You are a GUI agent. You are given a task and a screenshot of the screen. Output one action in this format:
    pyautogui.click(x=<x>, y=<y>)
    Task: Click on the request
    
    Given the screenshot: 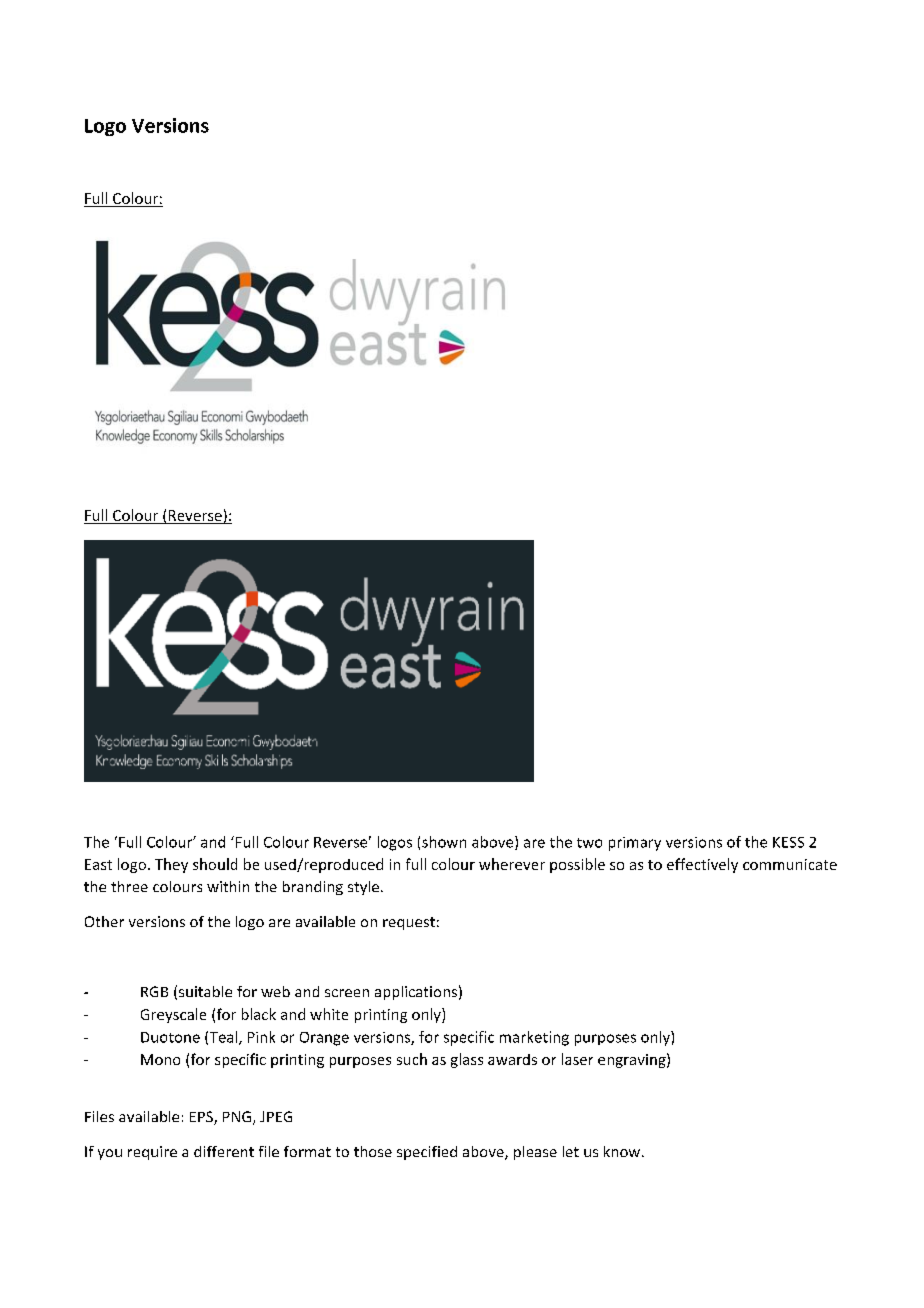 What is the action you would take?
    pyautogui.click(x=409, y=923)
